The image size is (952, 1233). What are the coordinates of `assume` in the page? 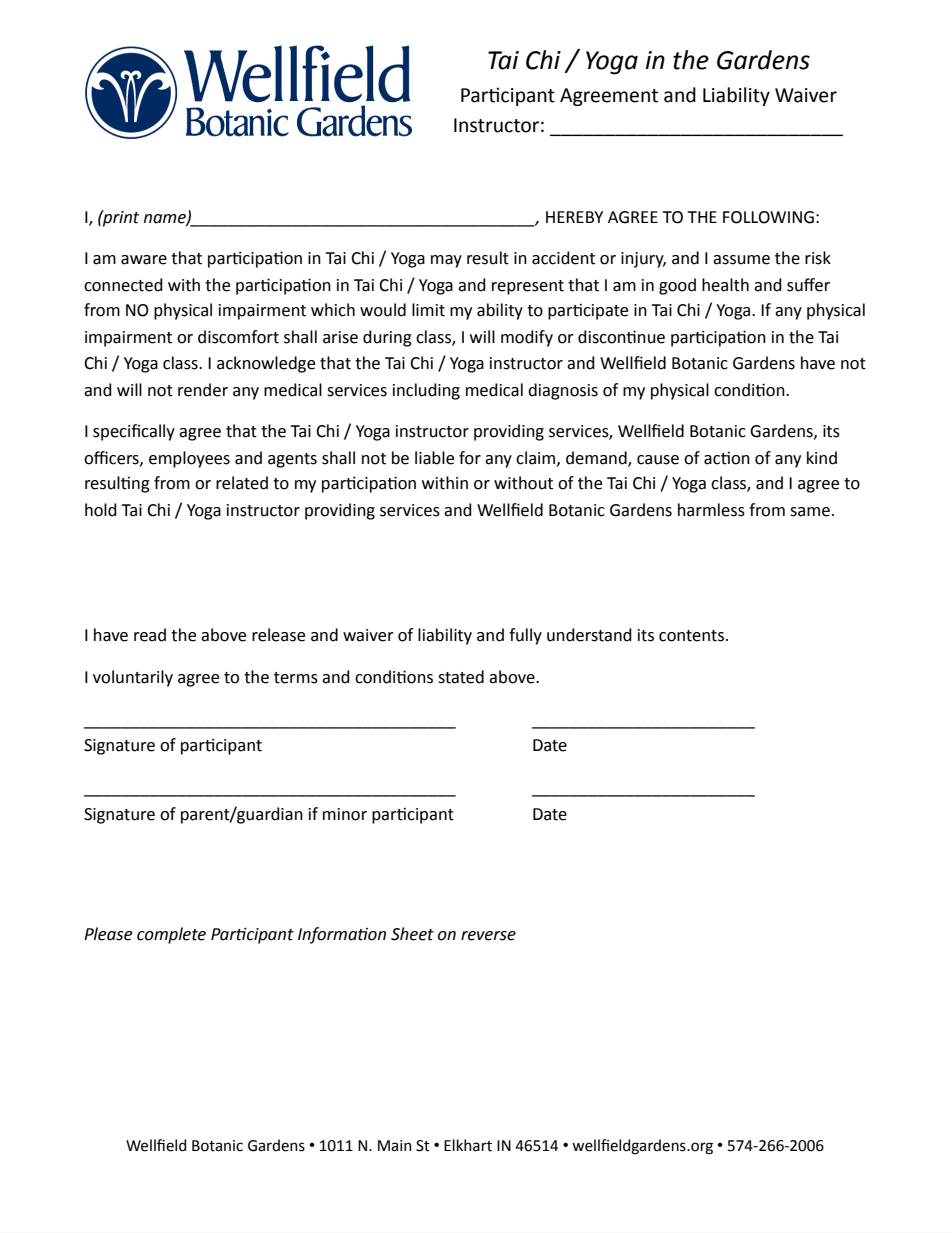 It's located at (741, 260).
